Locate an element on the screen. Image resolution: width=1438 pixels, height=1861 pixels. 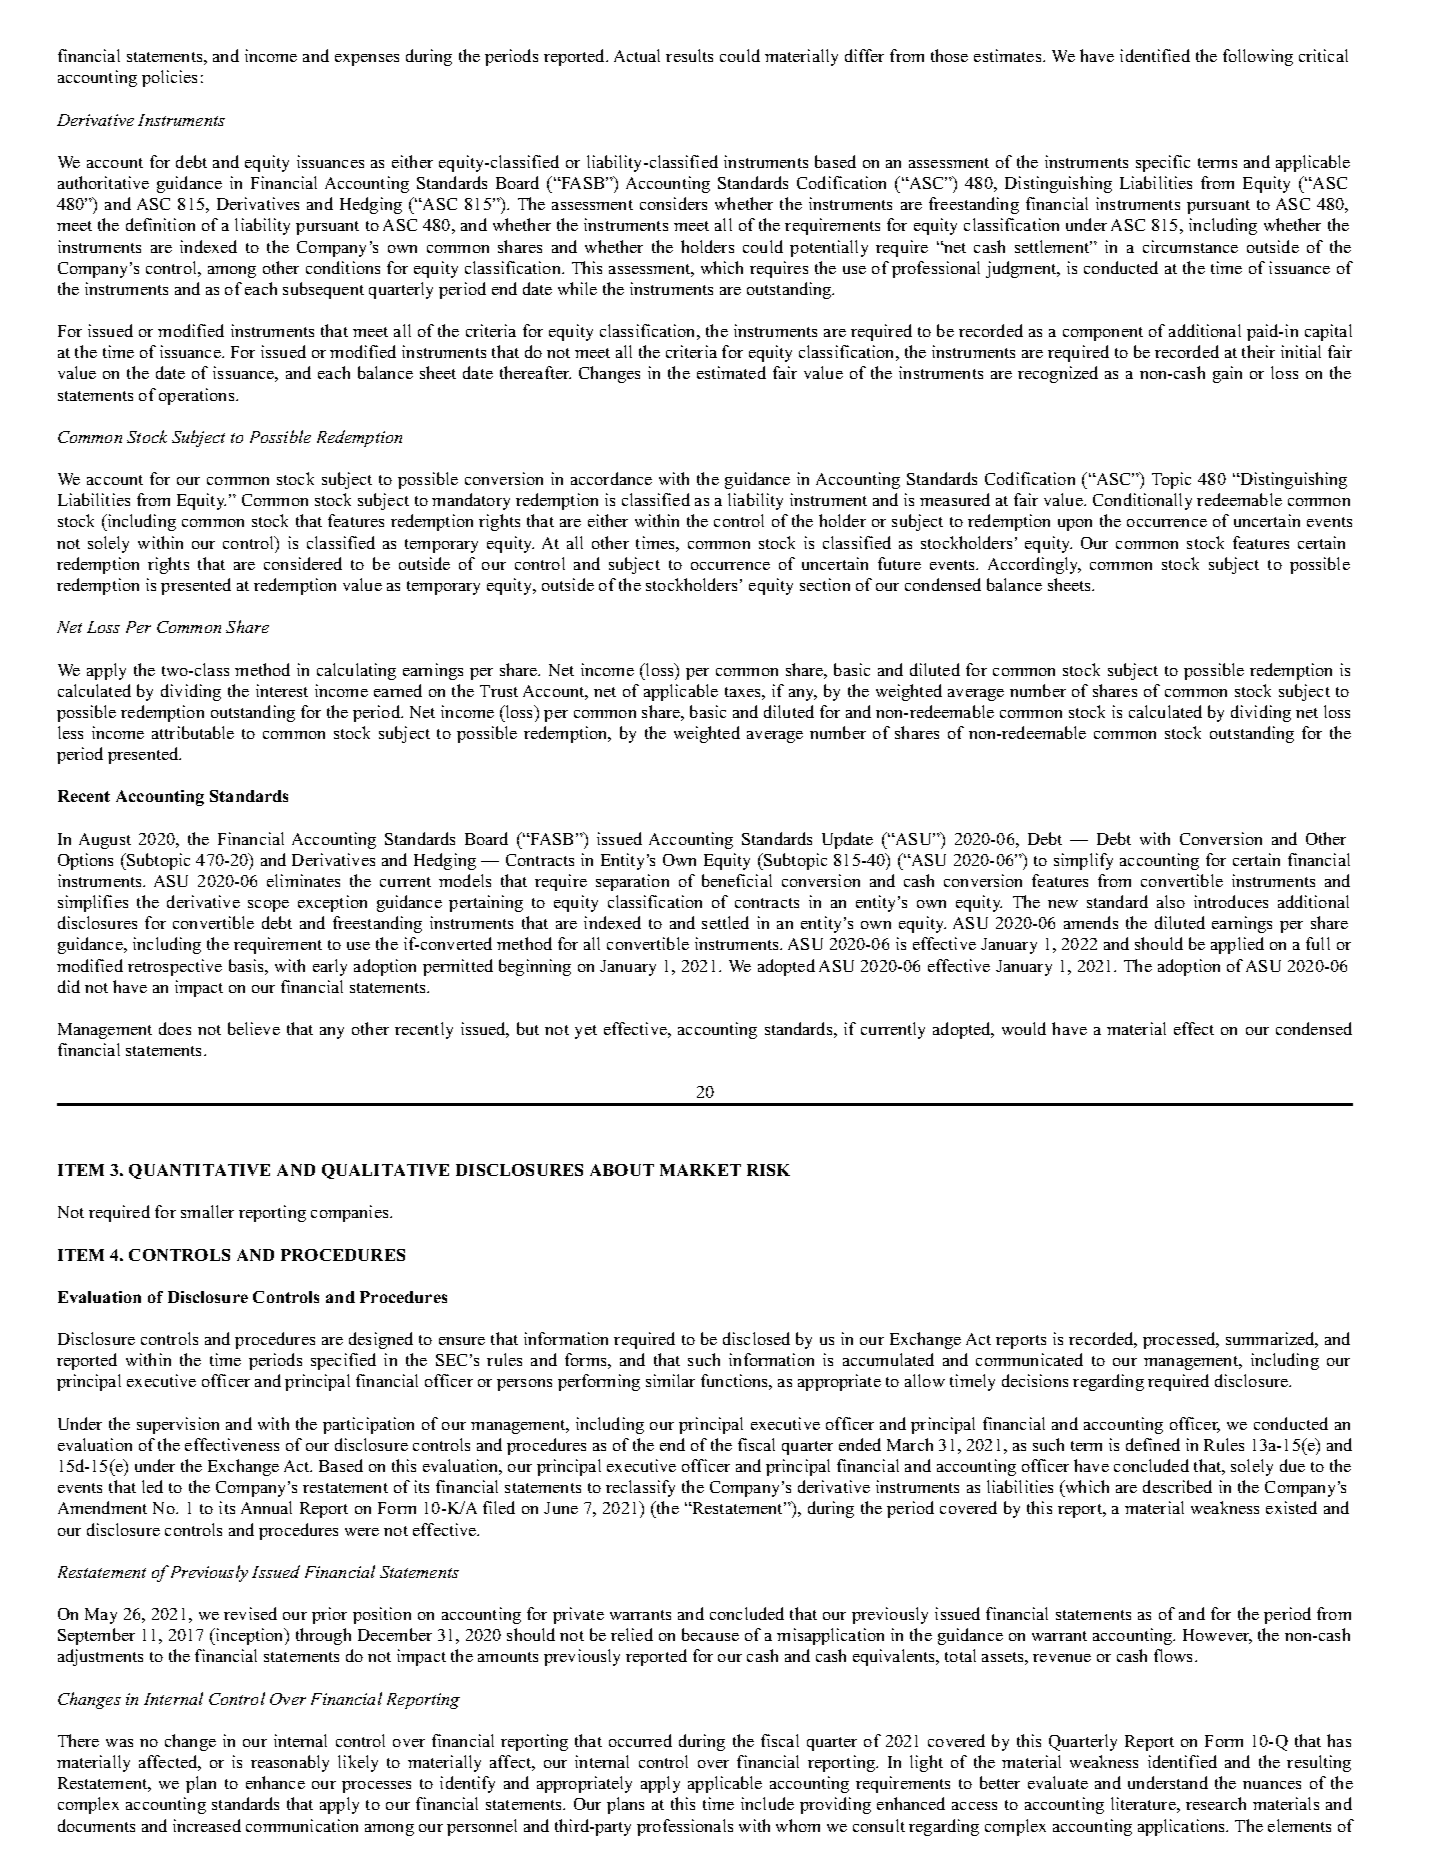
research is located at coordinates (1216, 1803).
